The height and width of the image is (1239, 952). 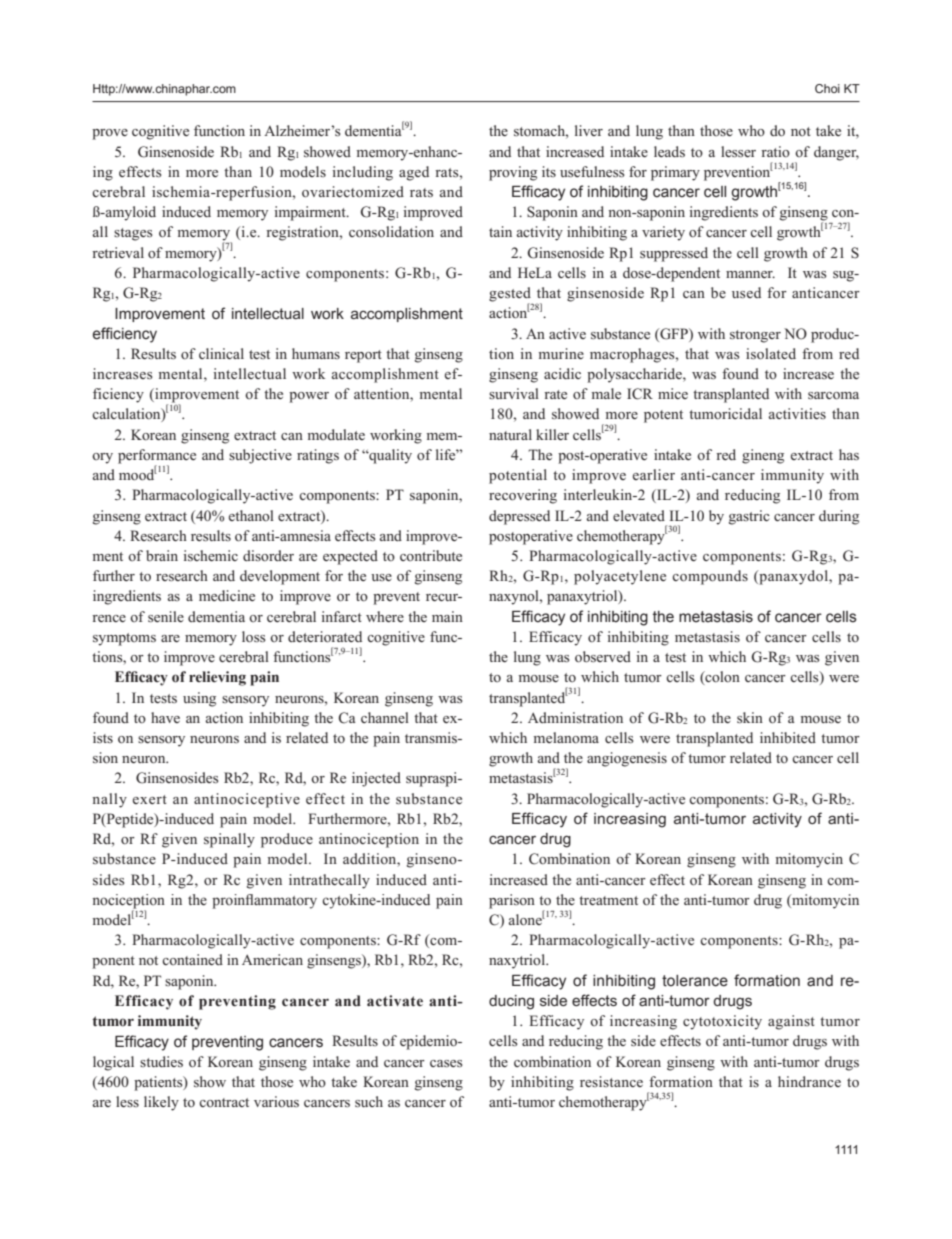 I want to click on including, so click(x=363, y=173).
